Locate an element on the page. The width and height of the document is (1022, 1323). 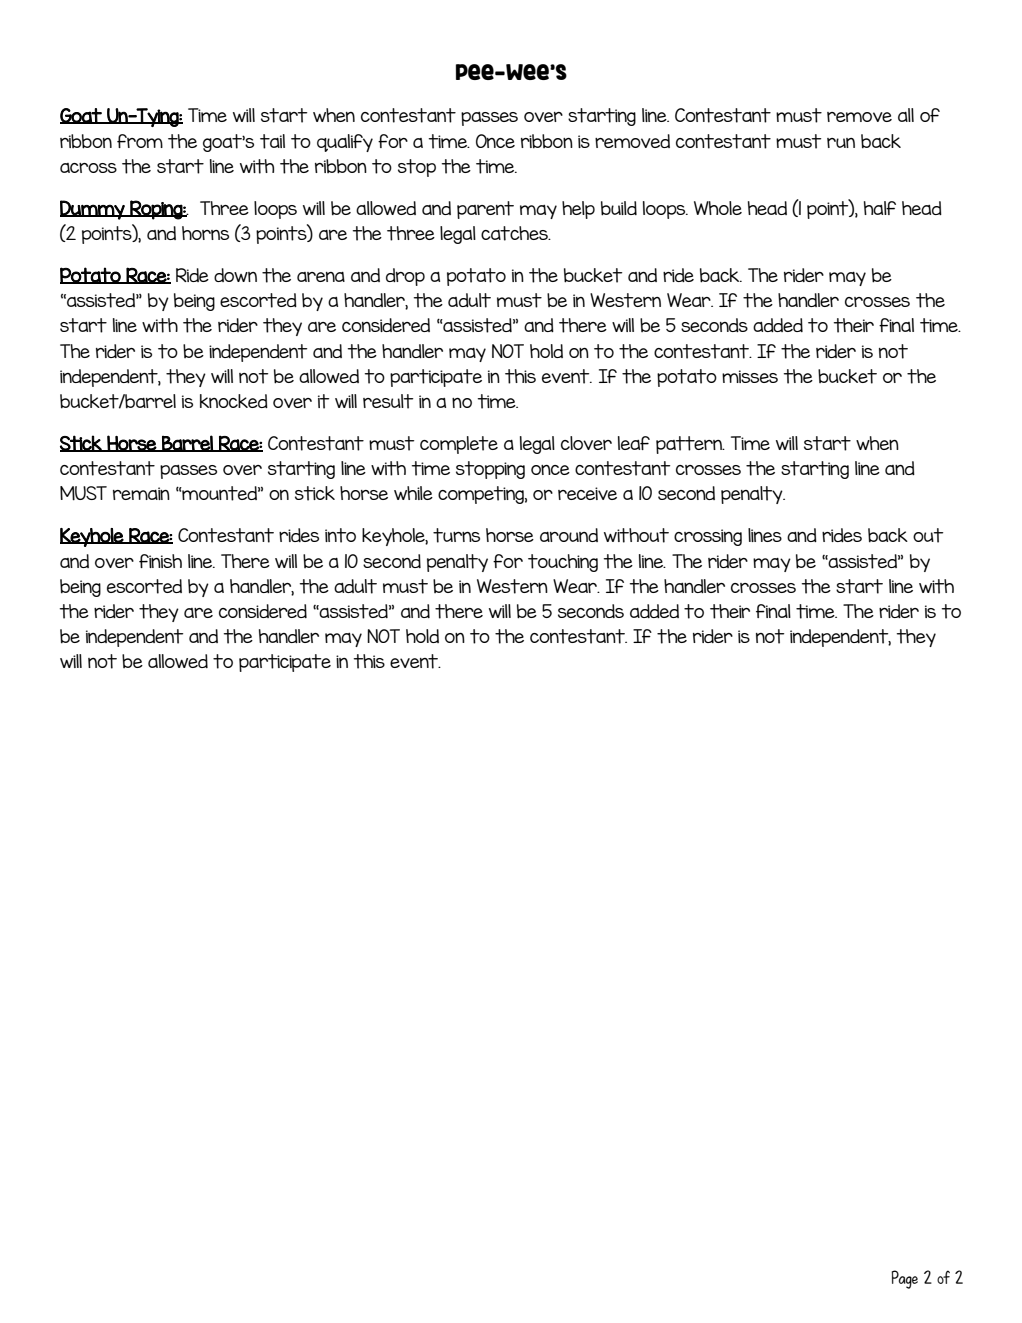
Page is located at coordinates (904, 1279).
